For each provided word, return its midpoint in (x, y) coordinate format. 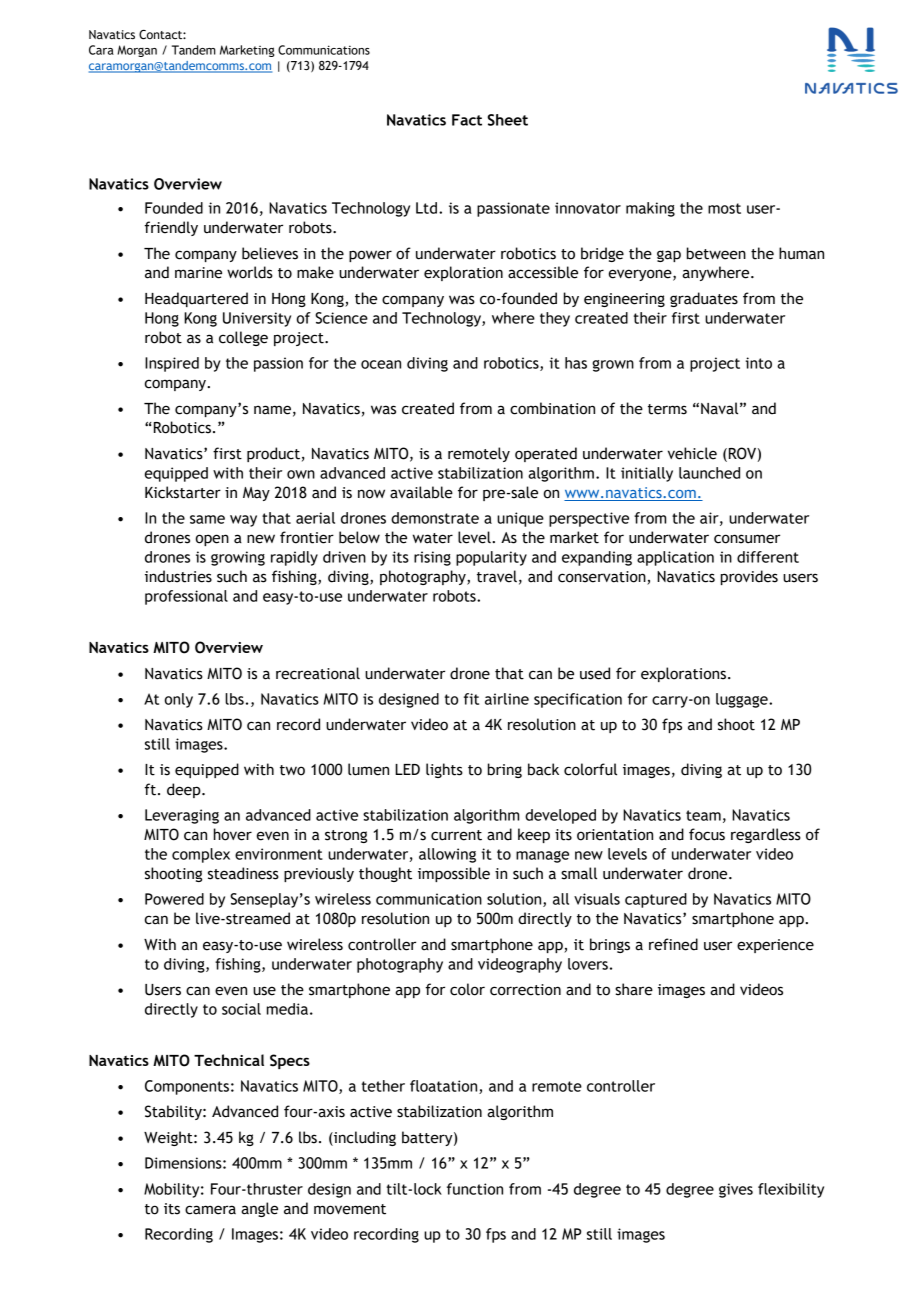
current (456, 835)
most (724, 208)
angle (259, 1209)
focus (707, 834)
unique (520, 519)
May (256, 494)
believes (270, 253)
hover (233, 834)
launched (709, 473)
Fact (467, 120)
